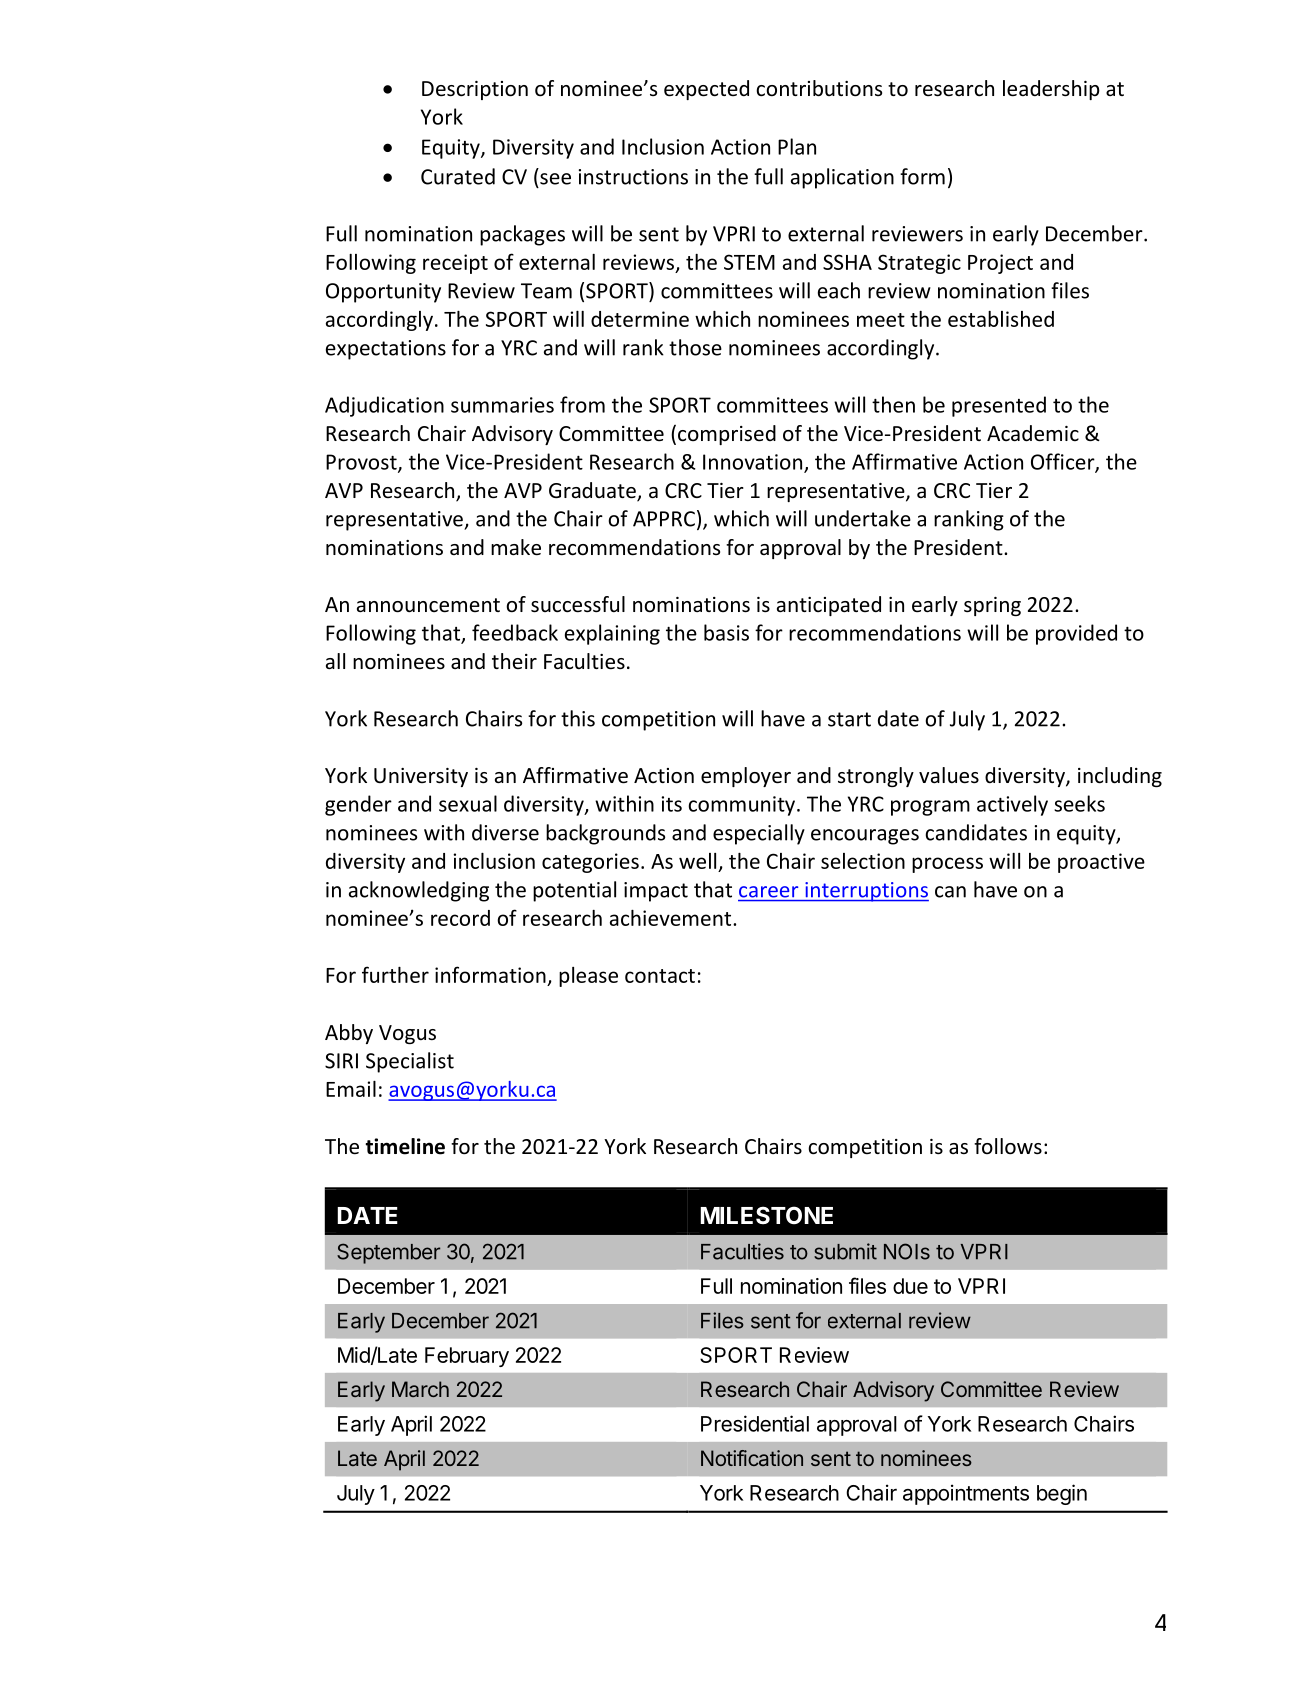  What do you see at coordinates (458, 176) in the screenshot?
I see `Curated` at bounding box center [458, 176].
